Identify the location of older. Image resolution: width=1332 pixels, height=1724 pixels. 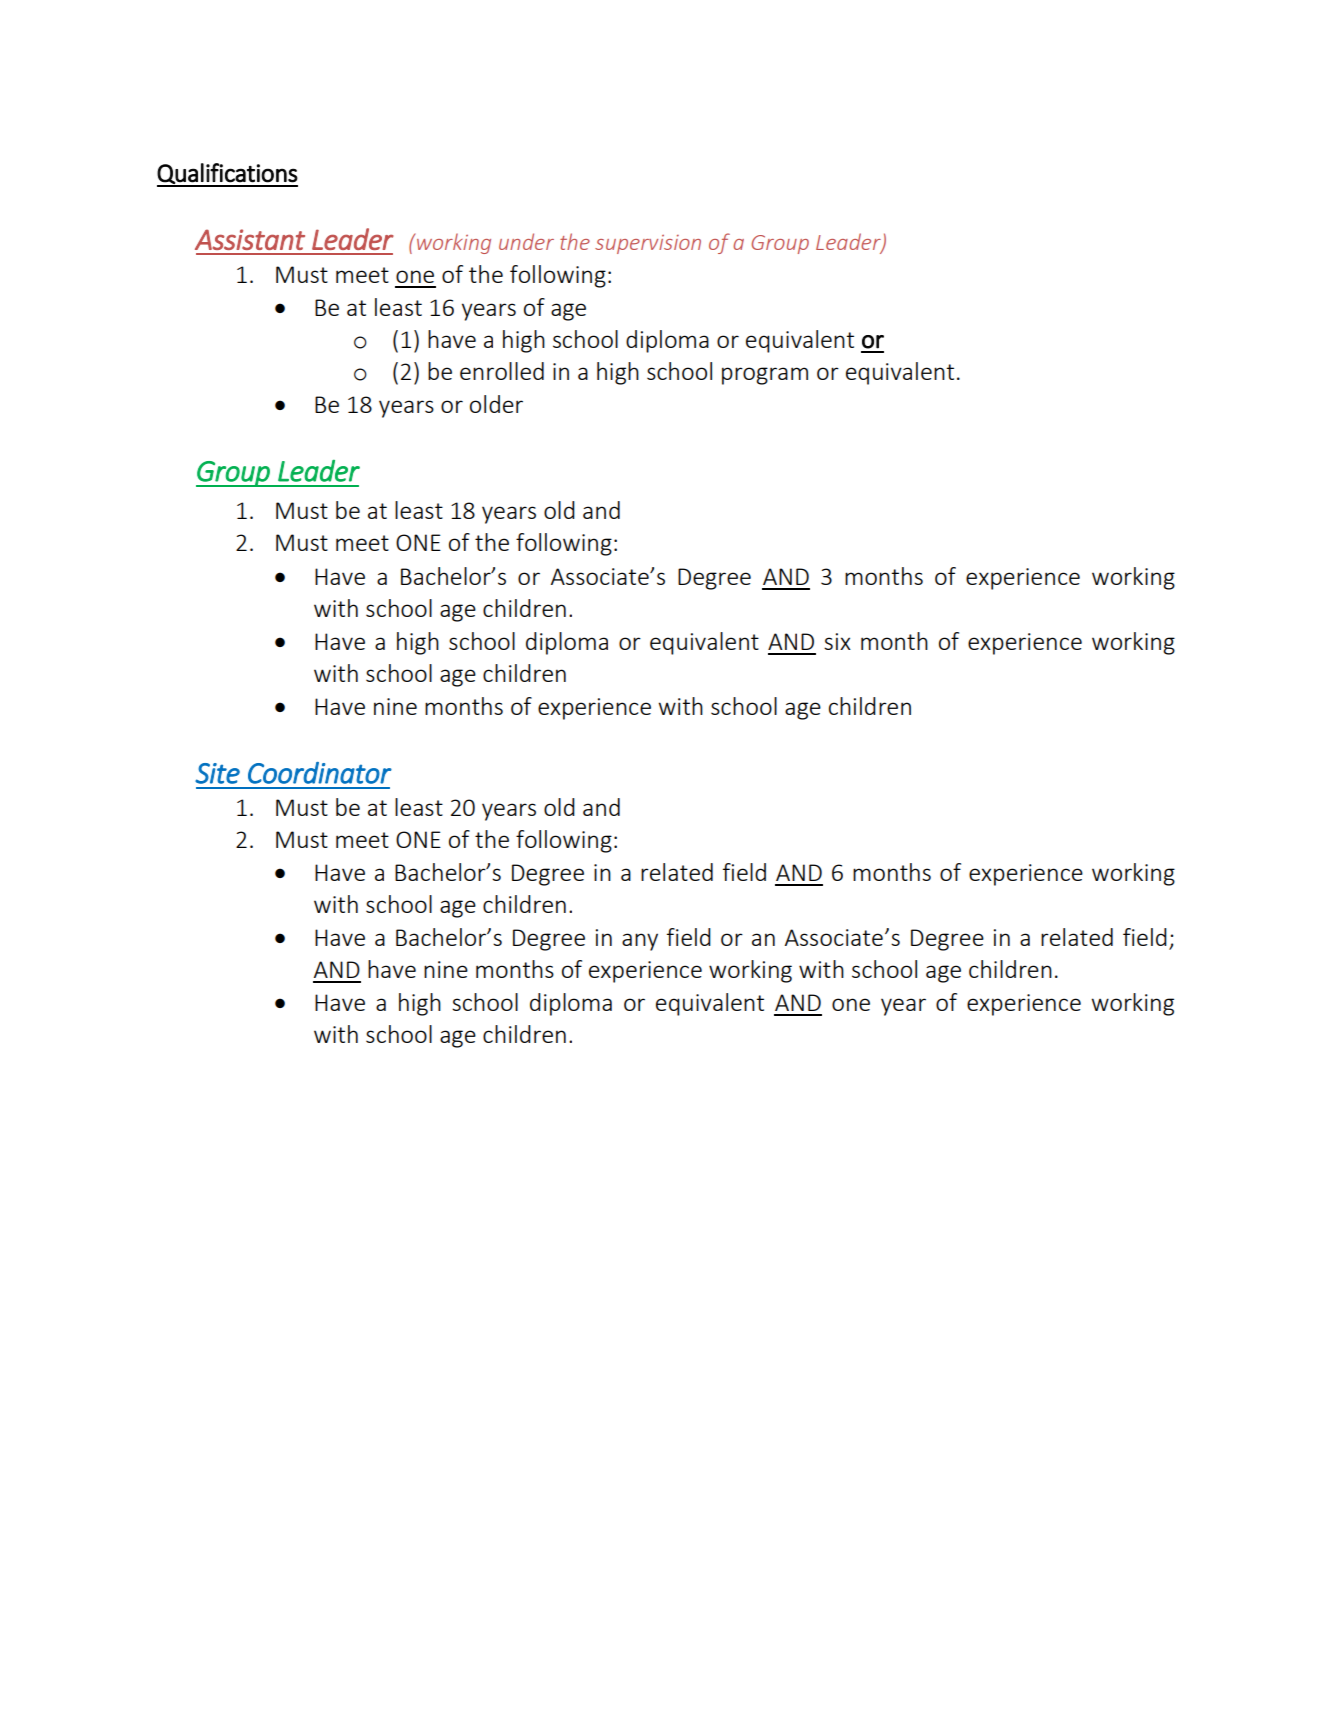
(496, 404).
